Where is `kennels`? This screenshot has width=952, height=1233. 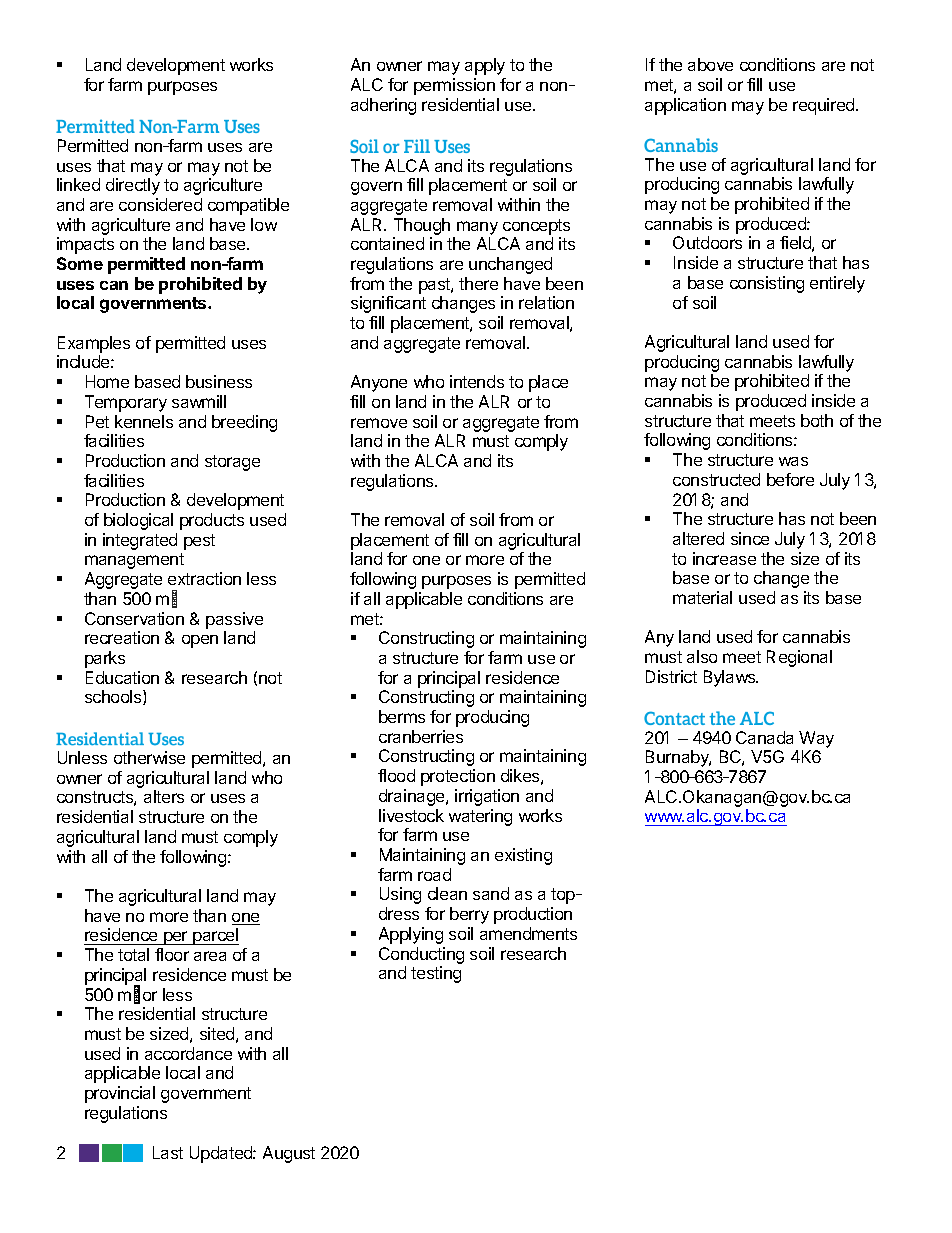
kennels is located at coordinates (144, 421).
